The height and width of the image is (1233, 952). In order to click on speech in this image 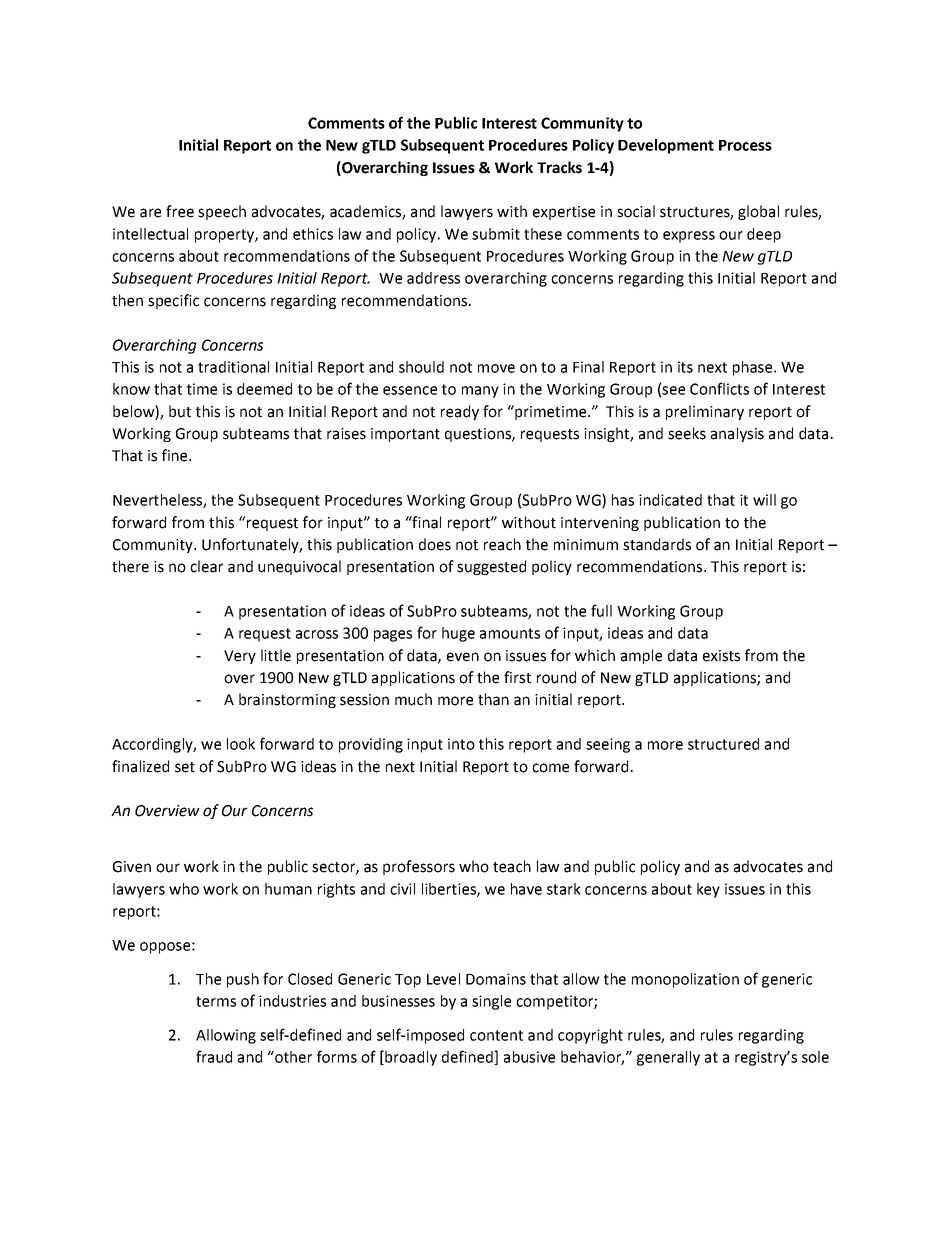, I will do `click(222, 212)`.
